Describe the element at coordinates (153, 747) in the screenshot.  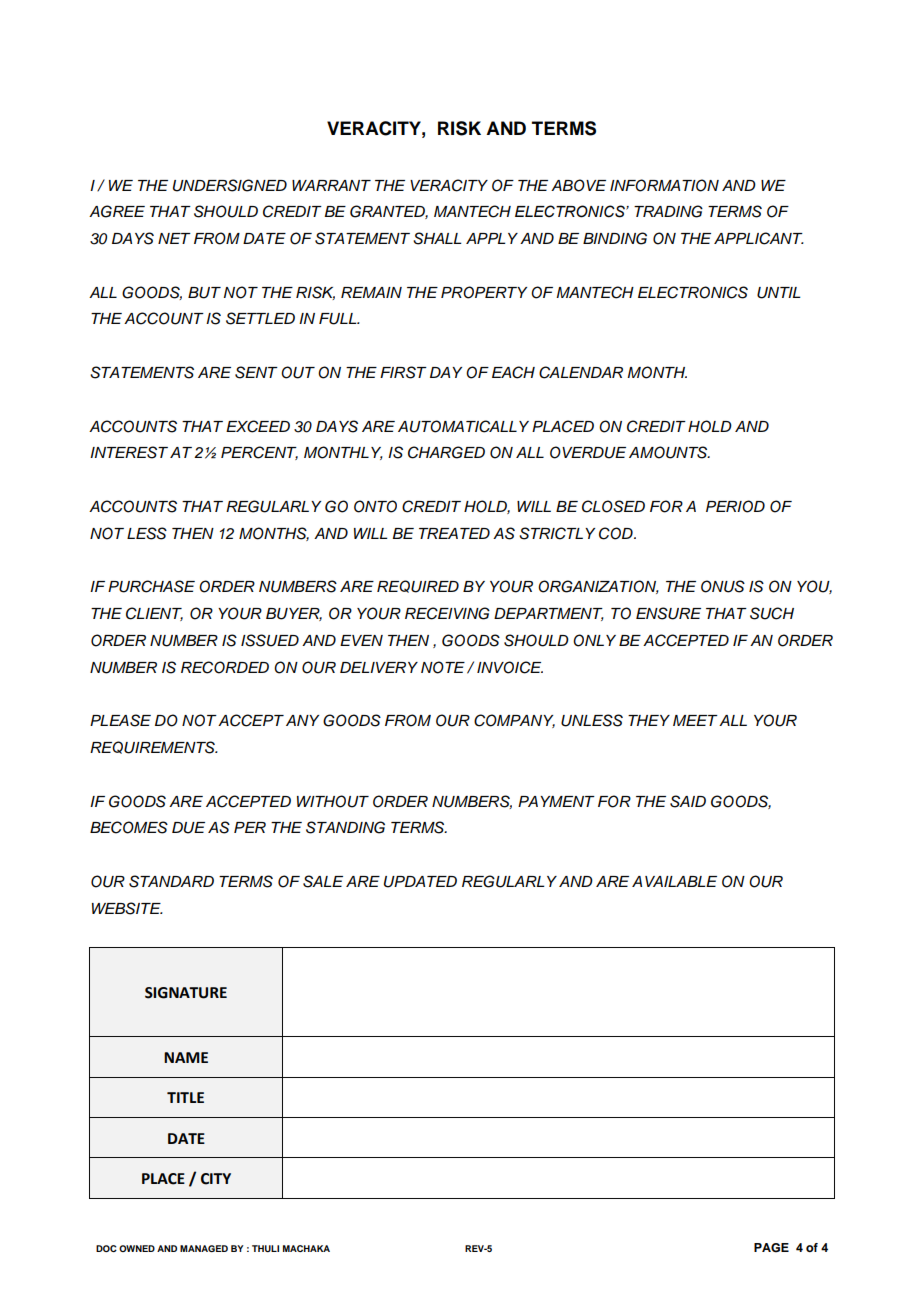
I see `REQUIREMENTS` at that location.
